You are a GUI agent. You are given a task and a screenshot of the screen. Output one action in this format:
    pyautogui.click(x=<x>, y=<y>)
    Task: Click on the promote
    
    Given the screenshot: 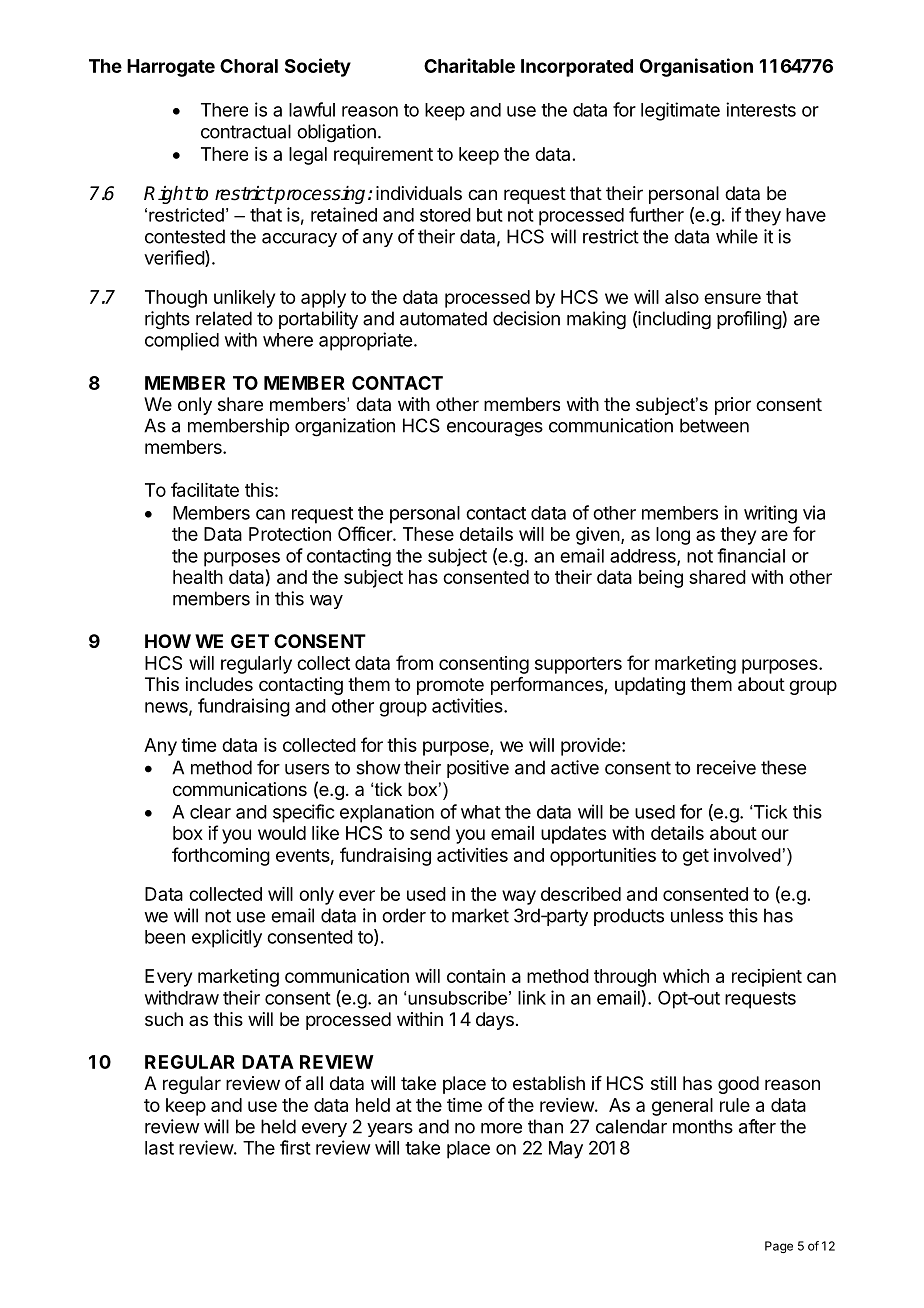 What is the action you would take?
    pyautogui.click(x=450, y=686)
